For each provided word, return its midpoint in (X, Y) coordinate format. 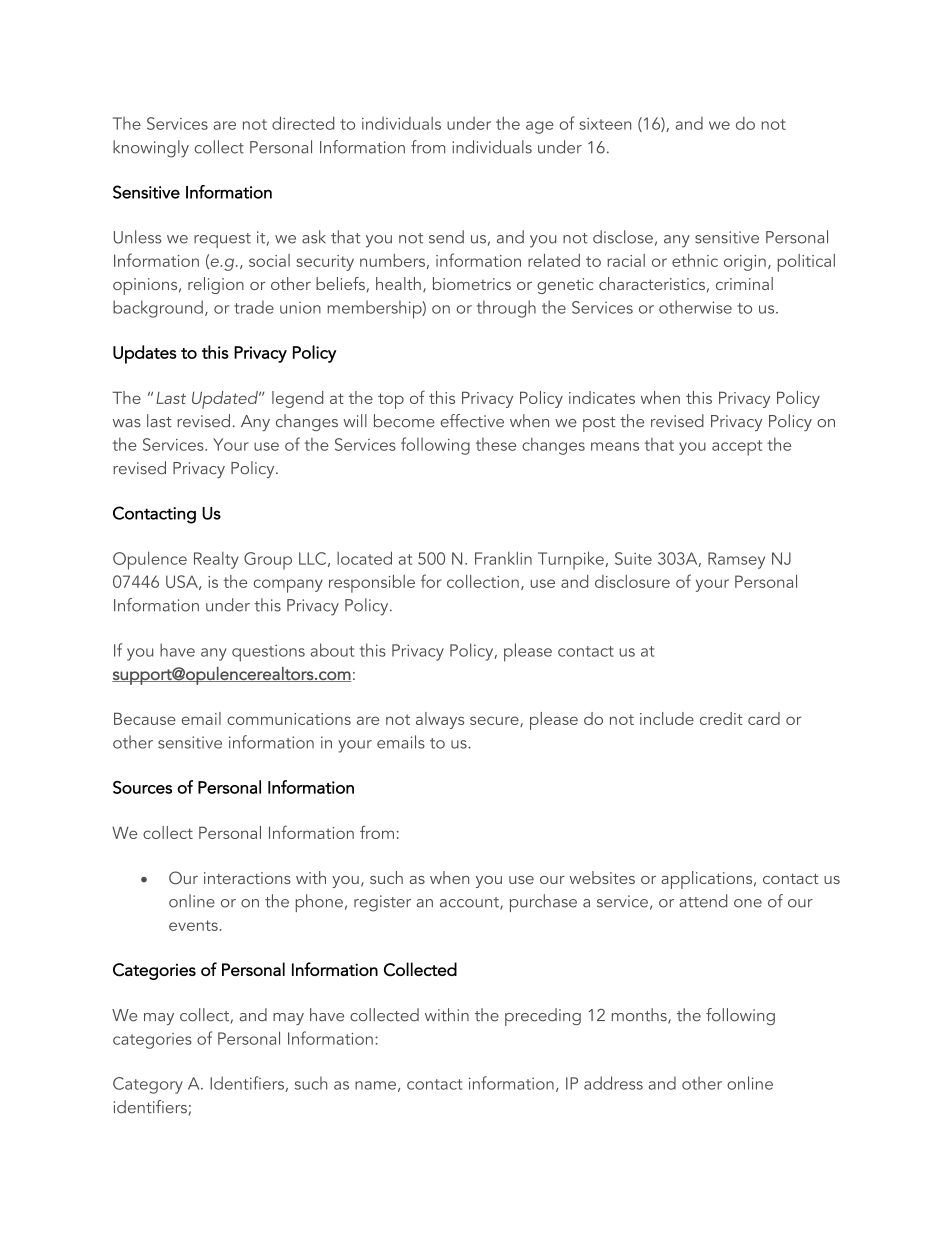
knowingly (151, 149)
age (540, 127)
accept (737, 448)
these (496, 444)
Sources (142, 787)
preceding (543, 1017)
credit (721, 718)
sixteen (605, 124)
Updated (226, 400)
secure (495, 721)
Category (148, 1085)
